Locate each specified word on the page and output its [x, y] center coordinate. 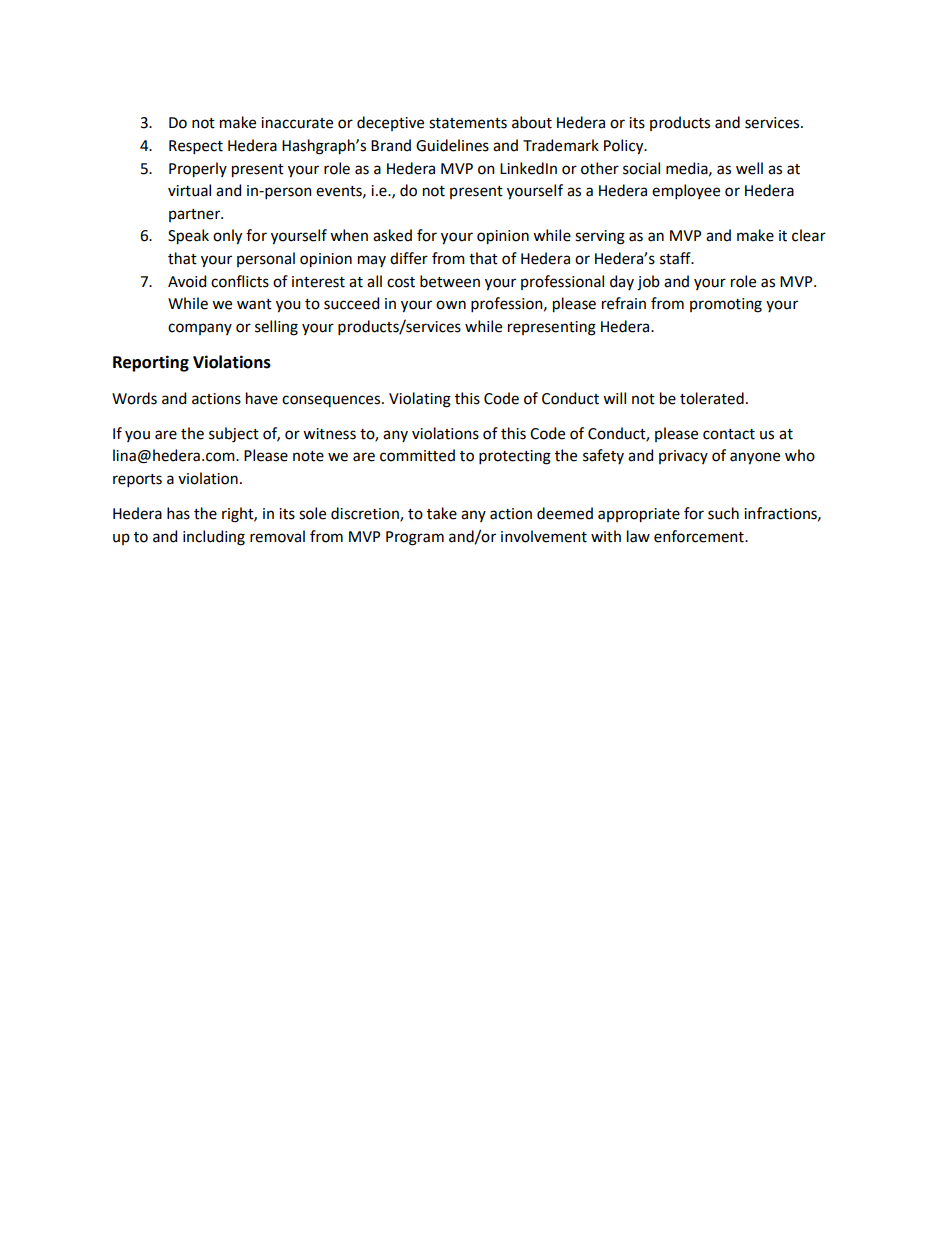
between [450, 281]
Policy [625, 147]
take [442, 513]
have [262, 398]
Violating [420, 400]
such [723, 513]
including [214, 538]
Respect [196, 147]
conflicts [240, 281]
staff [676, 258]
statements [468, 123]
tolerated [712, 398]
